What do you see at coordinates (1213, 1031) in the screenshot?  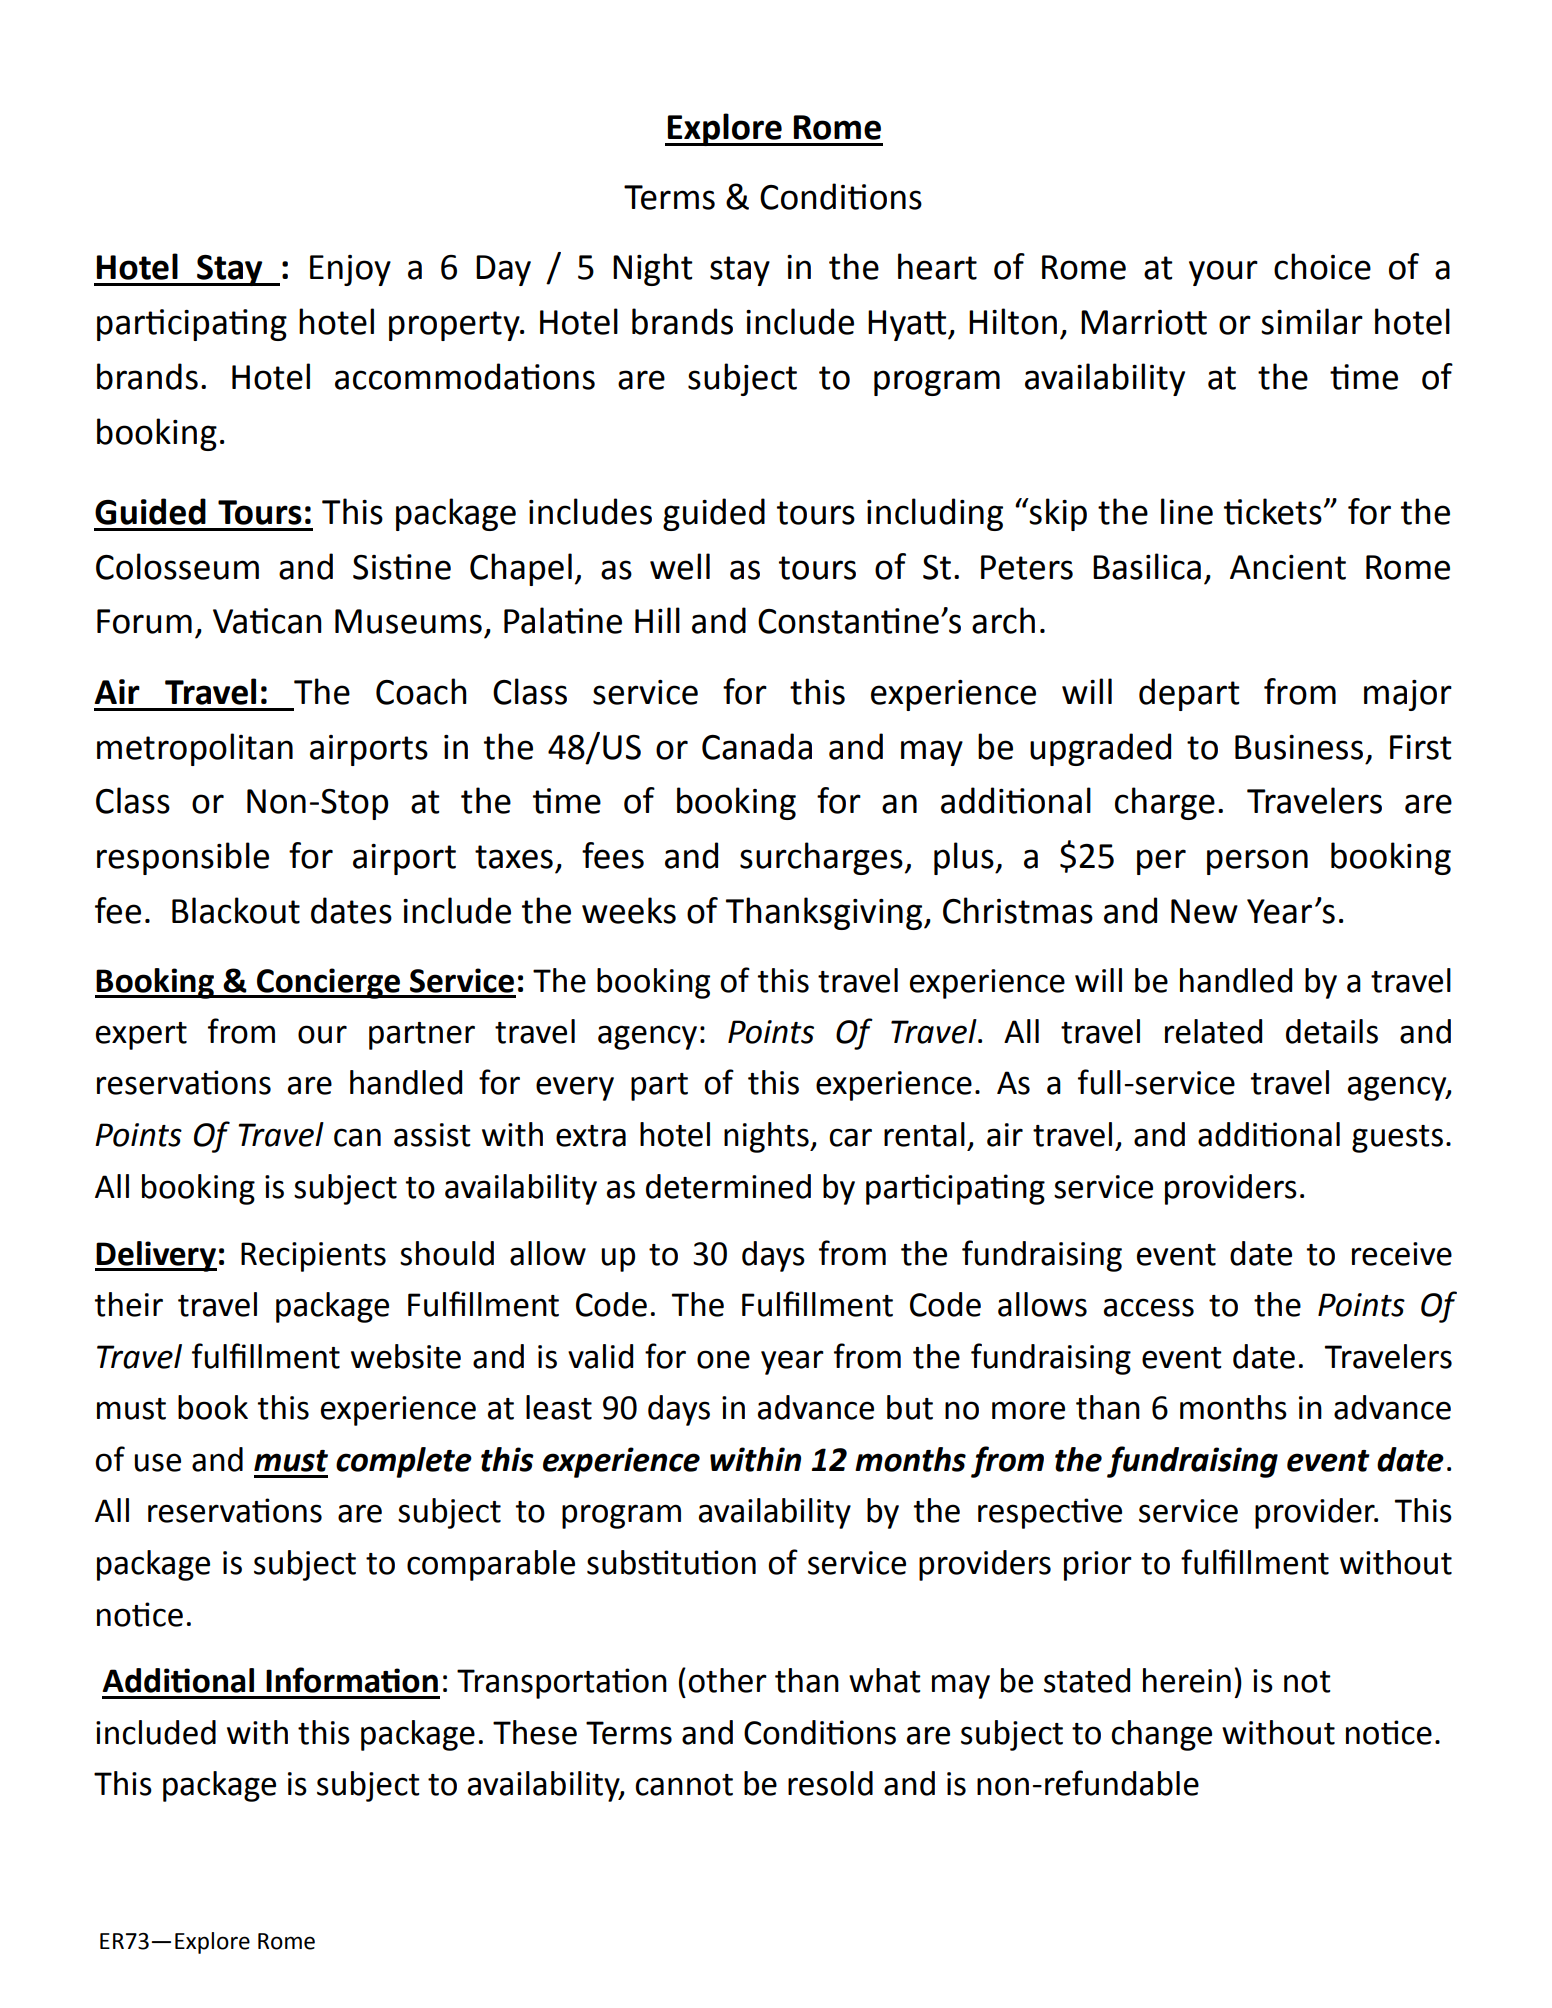 I see `related` at bounding box center [1213, 1031].
